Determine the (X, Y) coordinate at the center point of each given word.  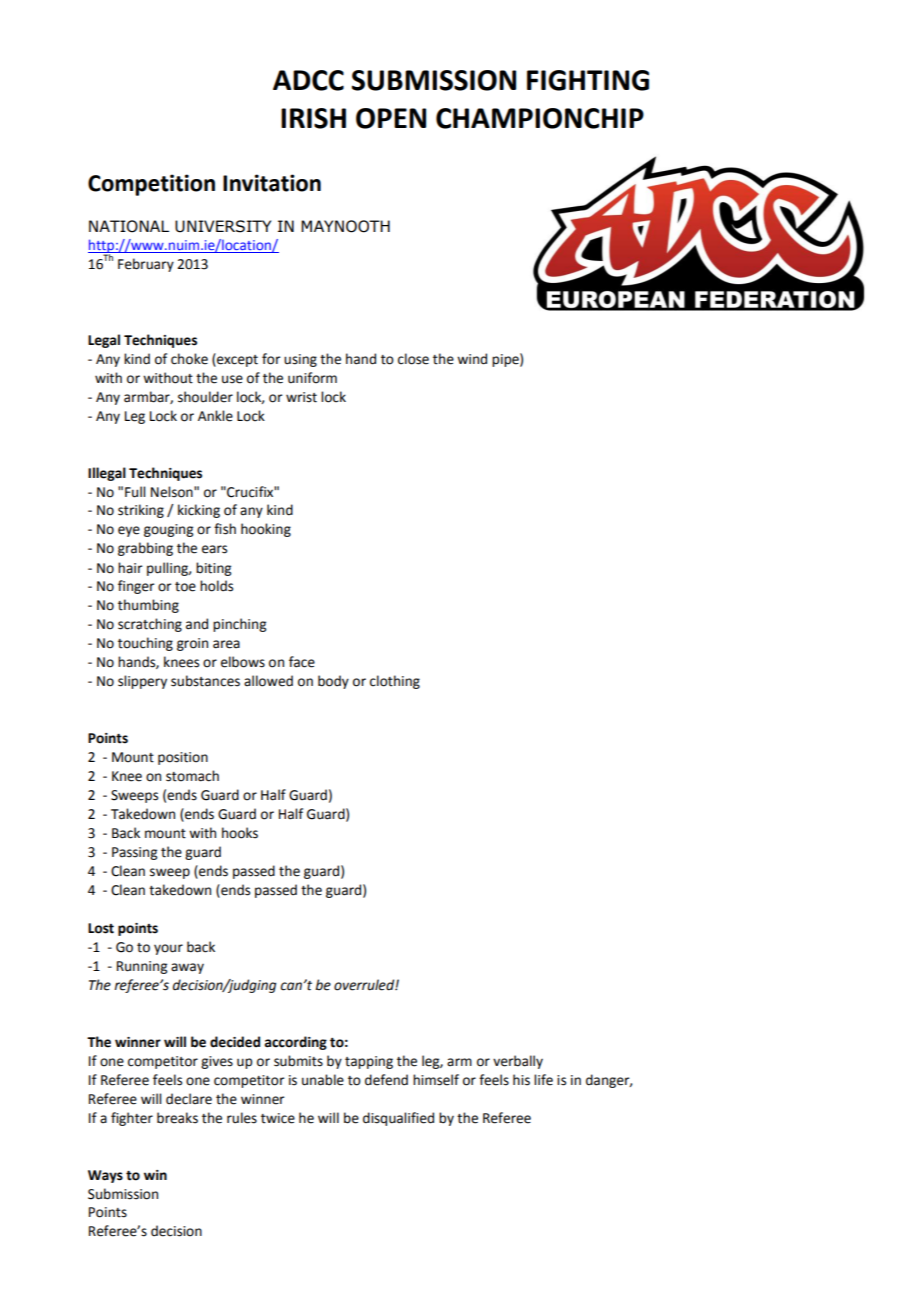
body (333, 682)
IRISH (313, 118)
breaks (177, 1118)
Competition (151, 185)
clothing (395, 682)
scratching (150, 625)
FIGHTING (588, 80)
